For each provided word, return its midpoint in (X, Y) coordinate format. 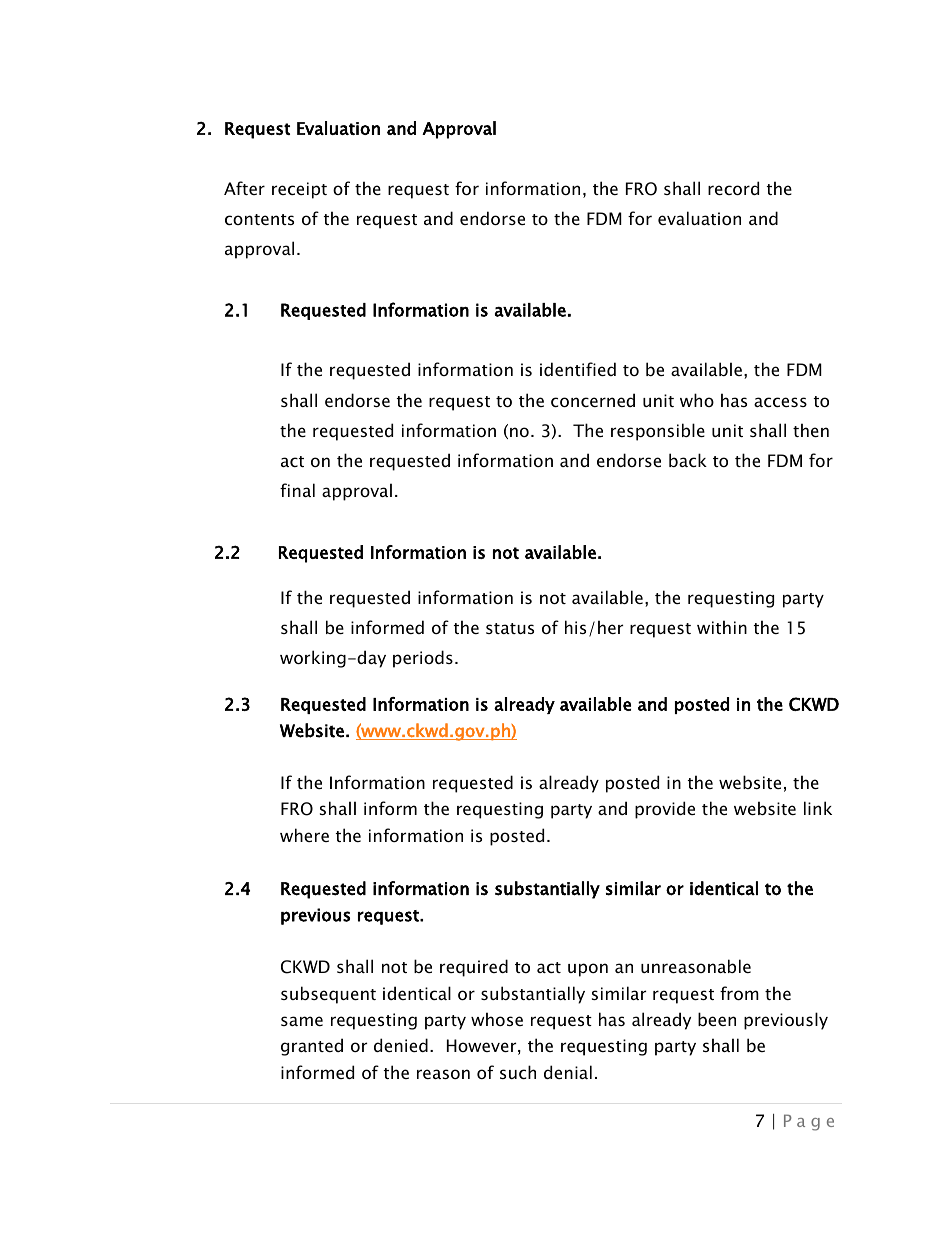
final (297, 490)
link (818, 808)
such (518, 1072)
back (688, 460)
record (733, 188)
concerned (593, 400)
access (780, 402)
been (717, 1019)
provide (665, 810)
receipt (299, 190)
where (304, 835)
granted (312, 1047)
